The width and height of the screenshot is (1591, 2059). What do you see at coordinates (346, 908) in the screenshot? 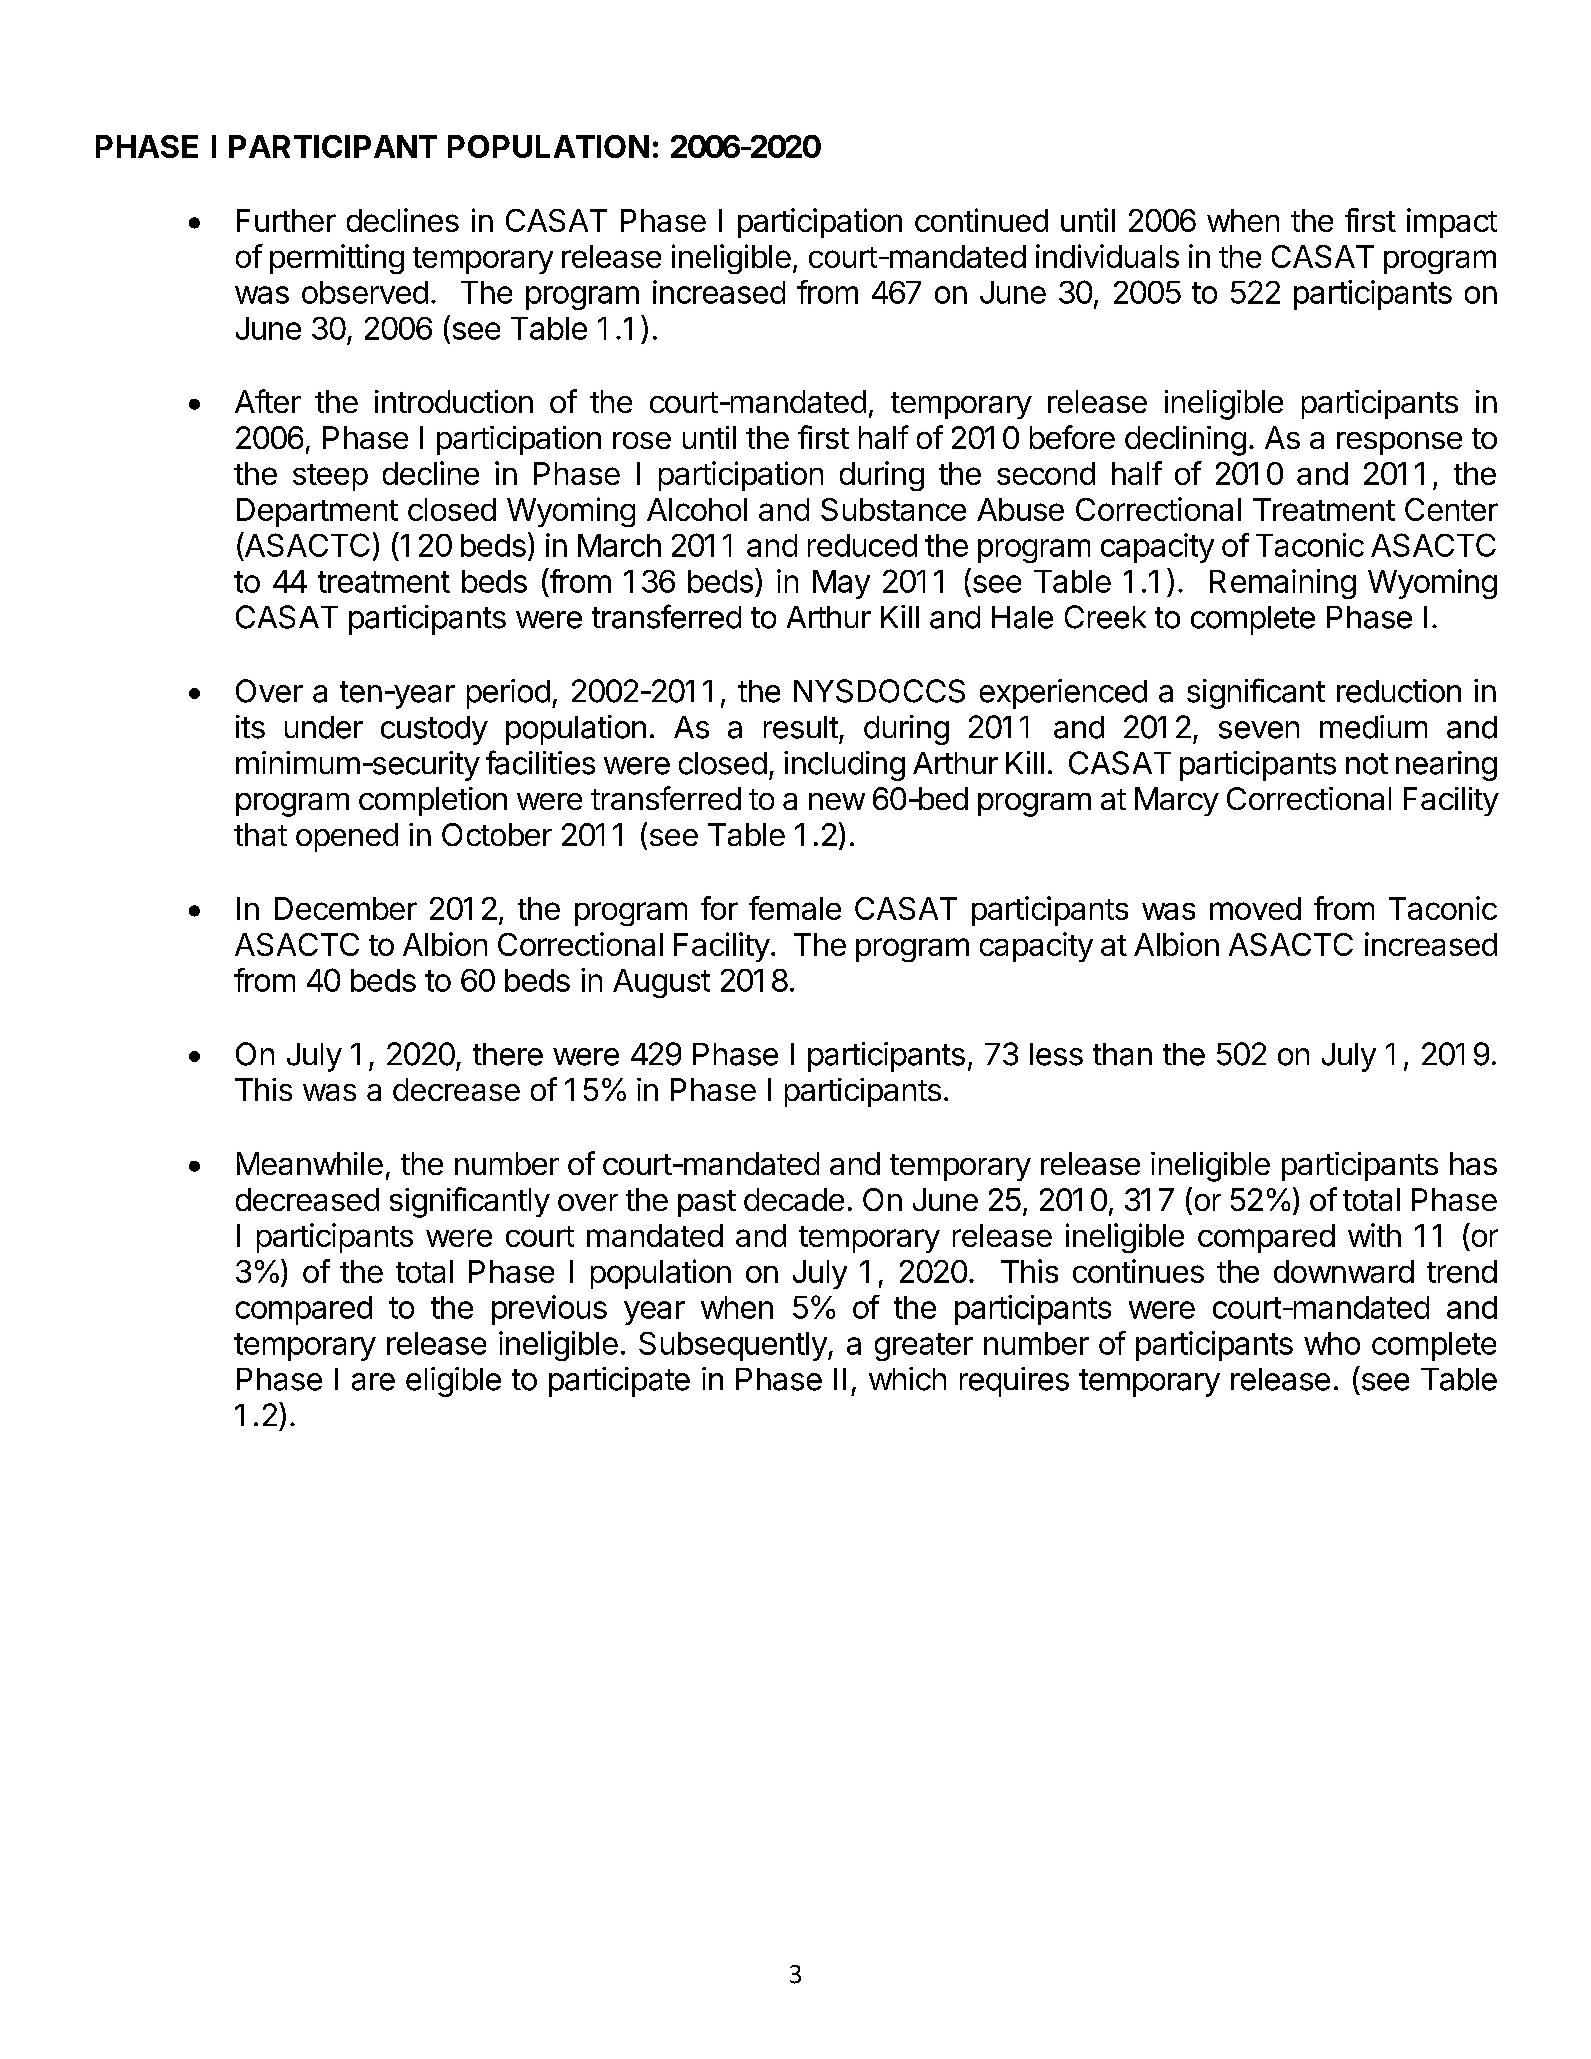
I see `December` at bounding box center [346, 908].
